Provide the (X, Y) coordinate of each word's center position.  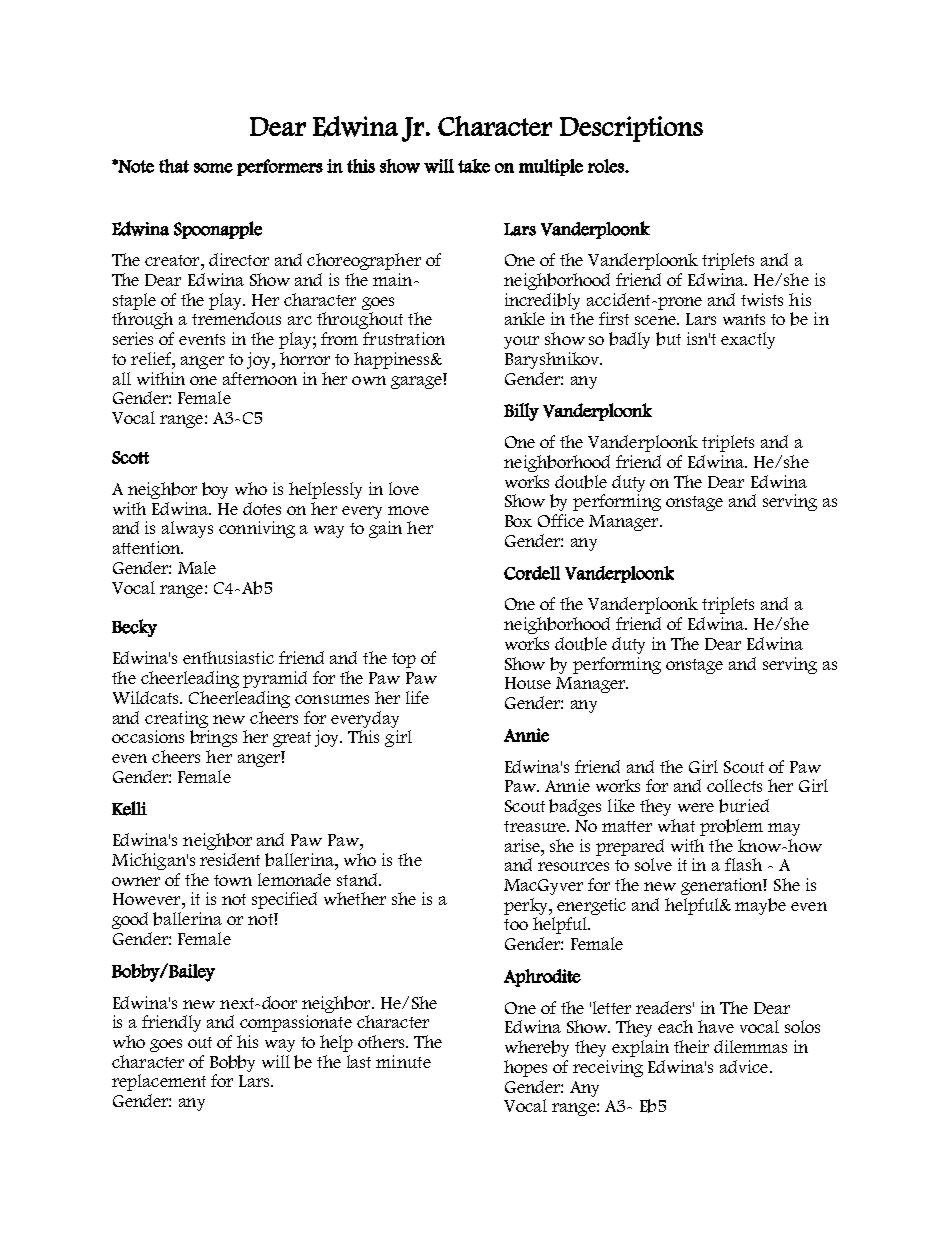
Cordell (532, 573)
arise (524, 845)
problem (731, 827)
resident (230, 859)
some (213, 168)
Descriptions (631, 129)
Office (561, 520)
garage (416, 382)
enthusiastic (228, 657)
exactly (748, 340)
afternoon (260, 378)
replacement (159, 1082)
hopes (525, 1068)
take (474, 166)
